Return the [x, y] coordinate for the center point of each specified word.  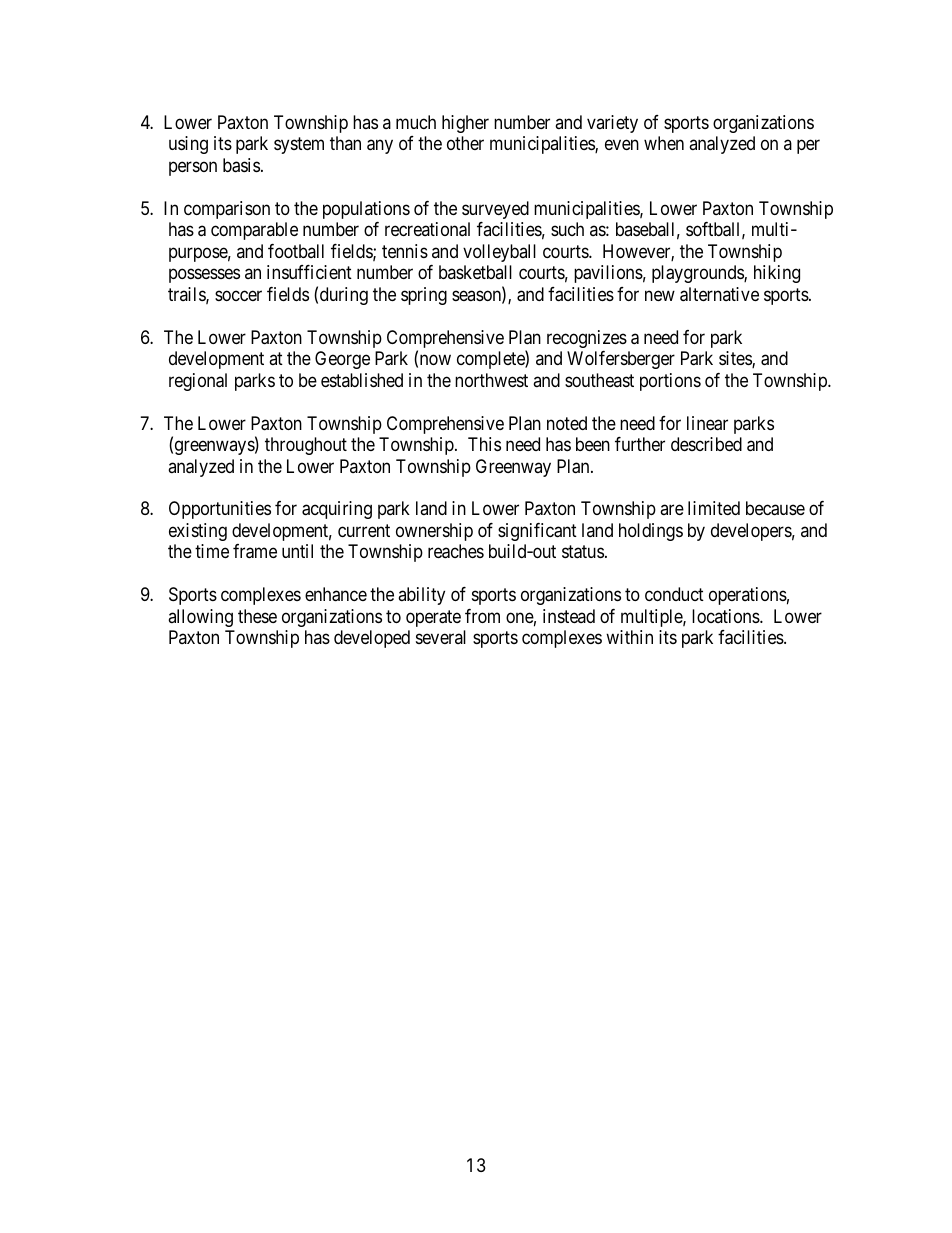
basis [241, 165]
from [482, 616]
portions [670, 382]
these [257, 616]
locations [726, 616]
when [664, 143]
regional [198, 382]
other [465, 143]
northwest [491, 380]
